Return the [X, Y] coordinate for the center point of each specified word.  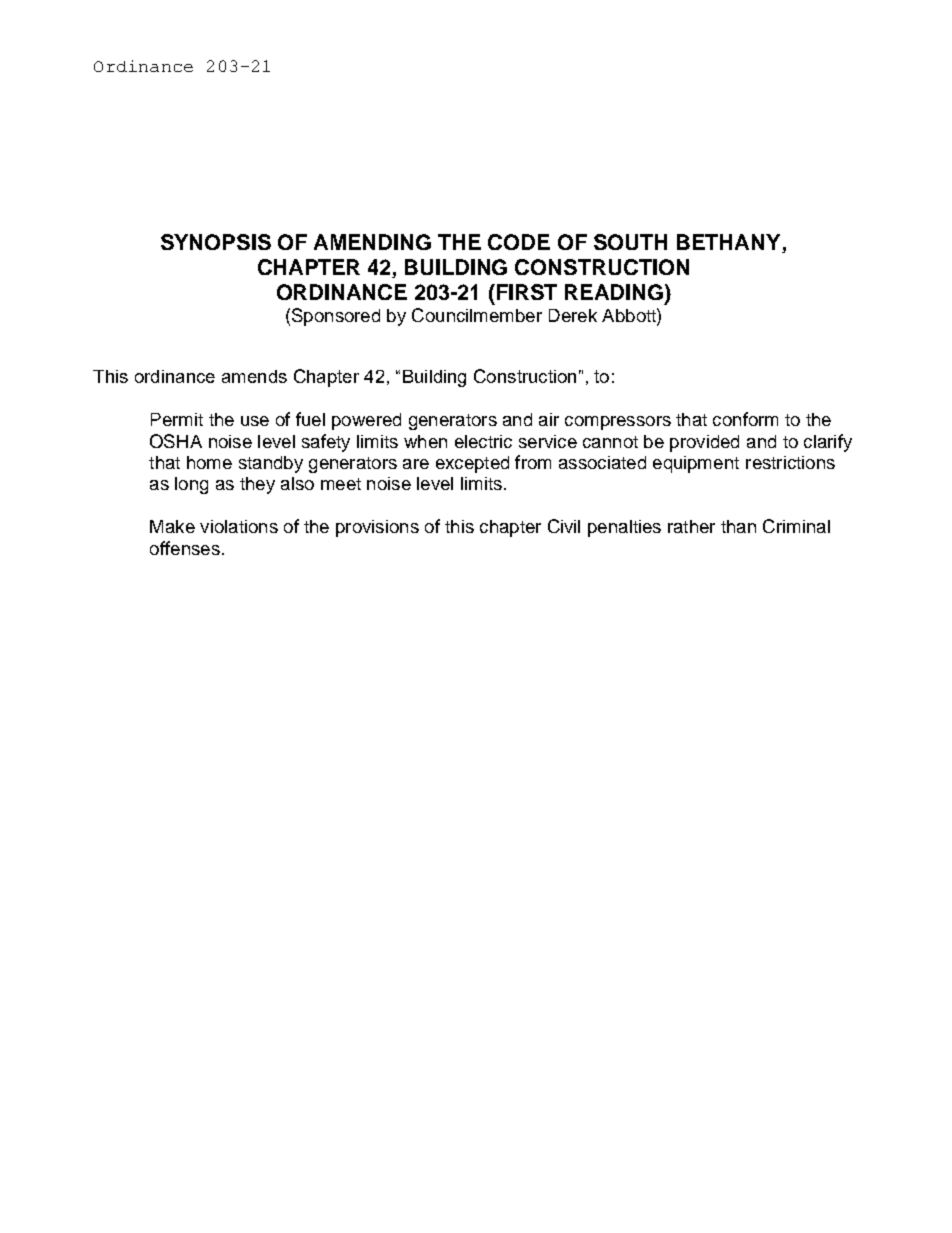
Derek [573, 315]
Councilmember [477, 315]
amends [254, 376]
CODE [519, 242]
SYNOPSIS [216, 242]
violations [239, 526]
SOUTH [630, 242]
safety [326, 443]
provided [704, 443]
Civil [564, 526]
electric [483, 441]
